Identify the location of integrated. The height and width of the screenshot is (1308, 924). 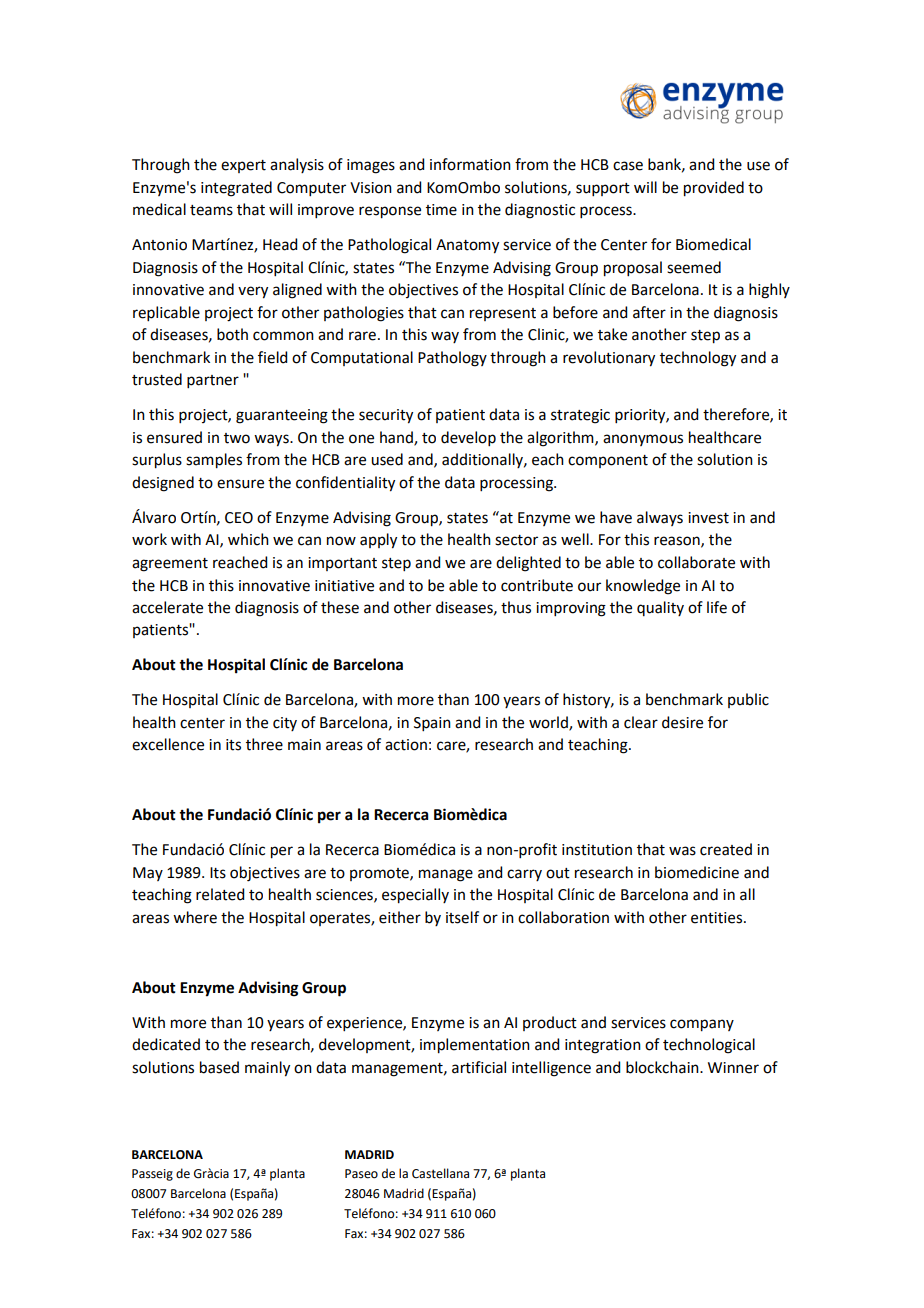
(236, 189).
